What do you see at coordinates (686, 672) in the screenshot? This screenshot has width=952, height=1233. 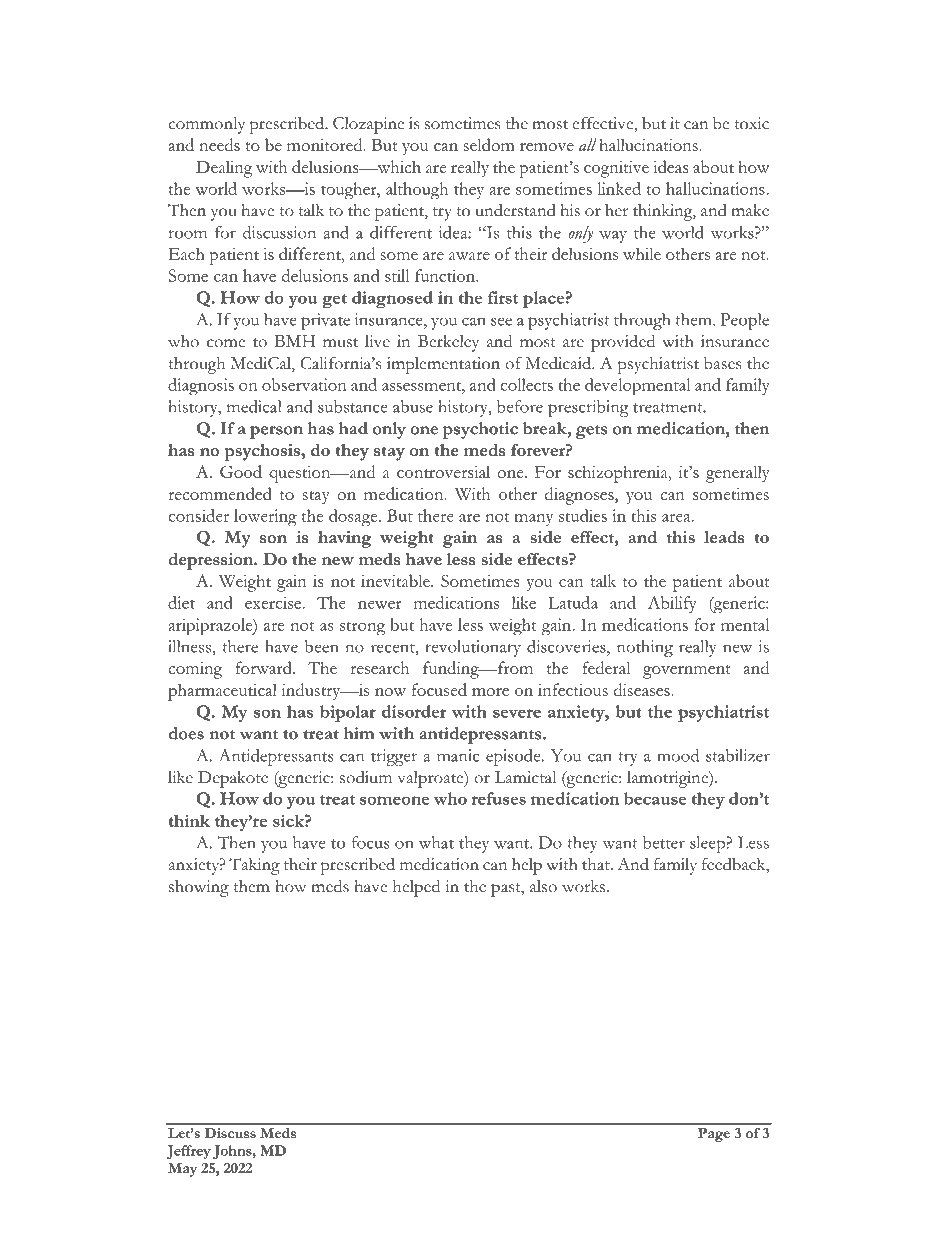 I see `government` at bounding box center [686, 672].
